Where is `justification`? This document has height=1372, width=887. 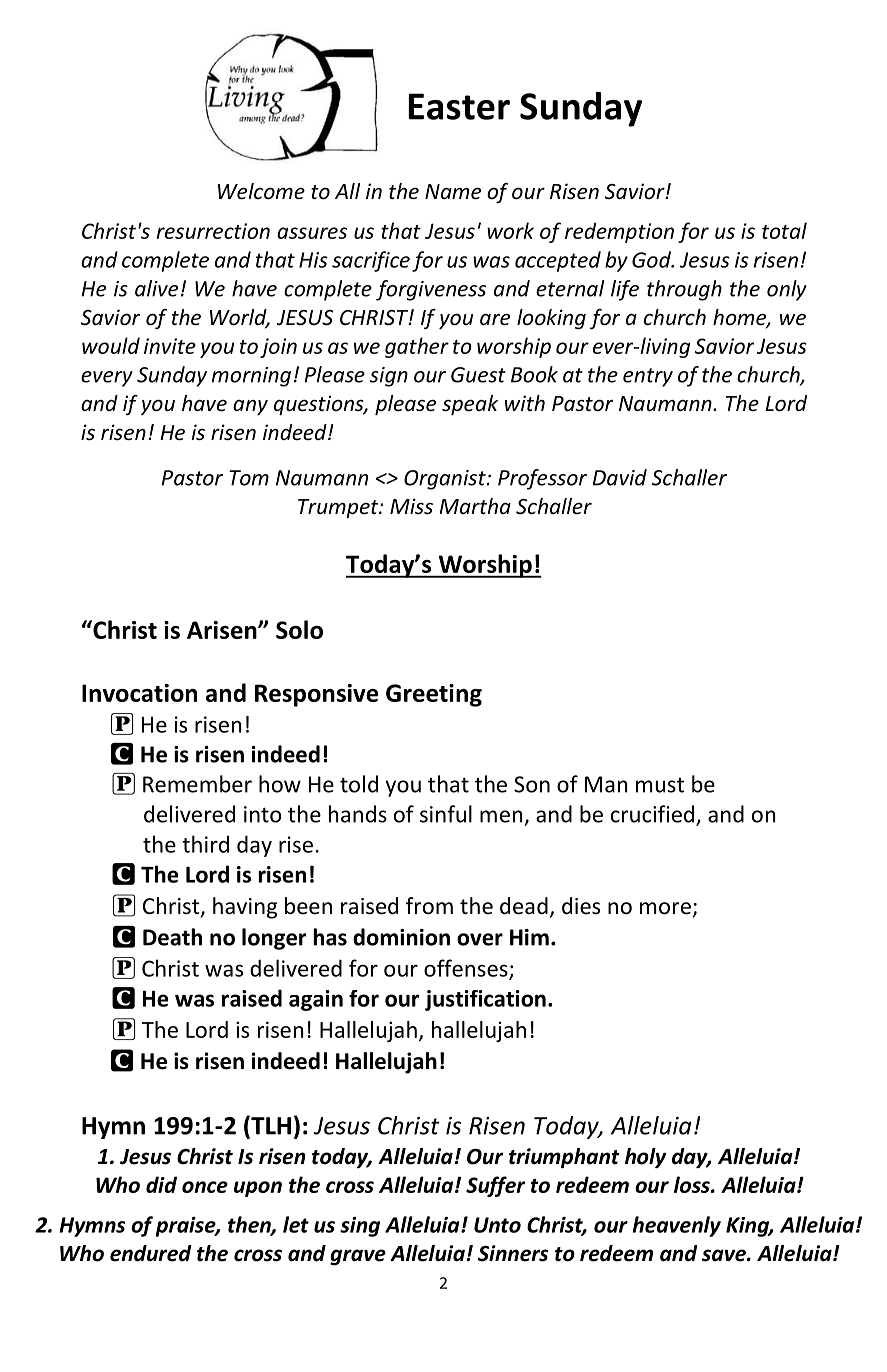
justification is located at coordinates (485, 1000).
